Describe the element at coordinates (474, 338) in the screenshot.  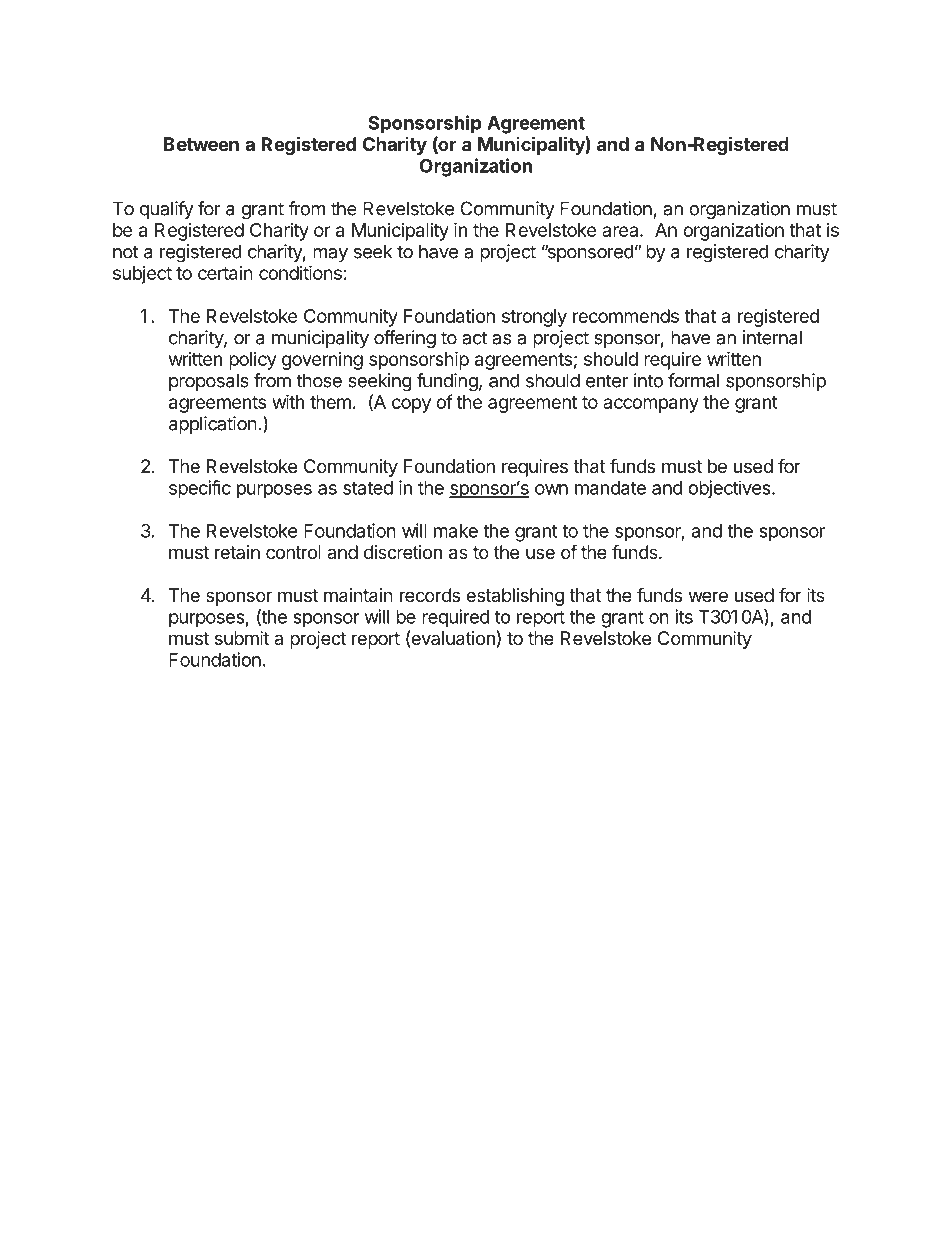
I see `act` at that location.
